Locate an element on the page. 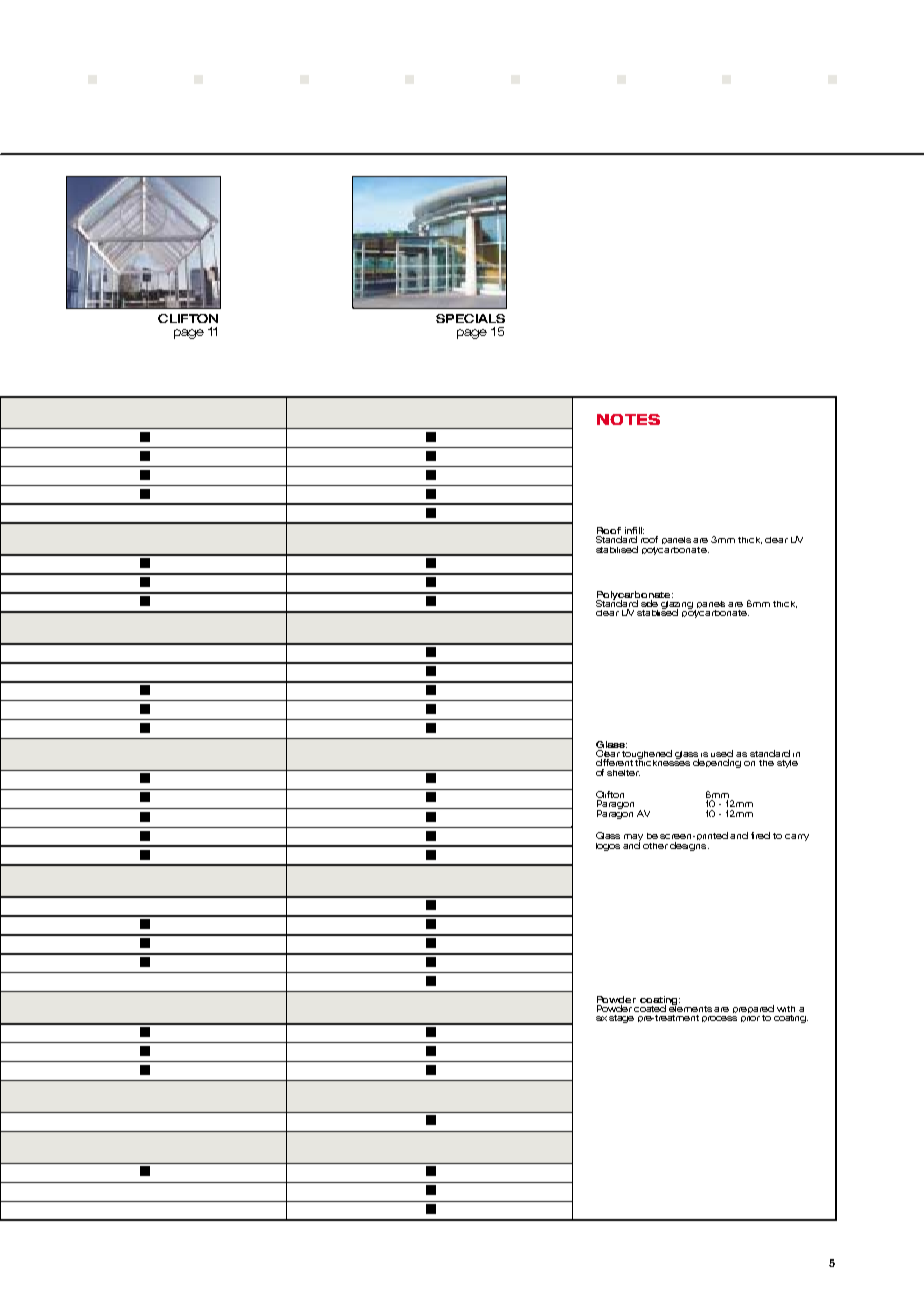 The height and width of the page is (1307, 924). NOTES is located at coordinates (628, 419).
